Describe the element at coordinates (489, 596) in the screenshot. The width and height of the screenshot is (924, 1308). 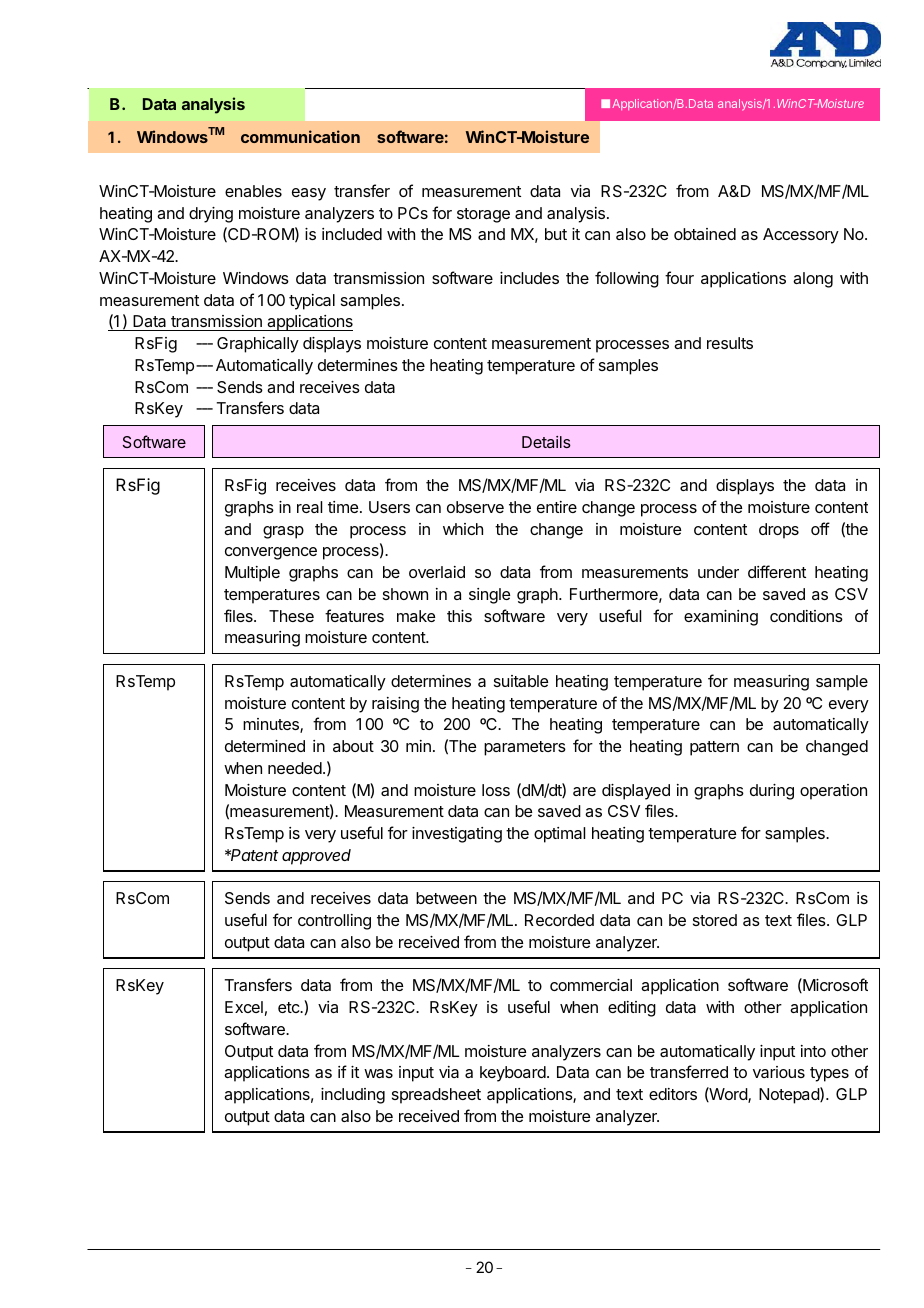
I see `single` at that location.
